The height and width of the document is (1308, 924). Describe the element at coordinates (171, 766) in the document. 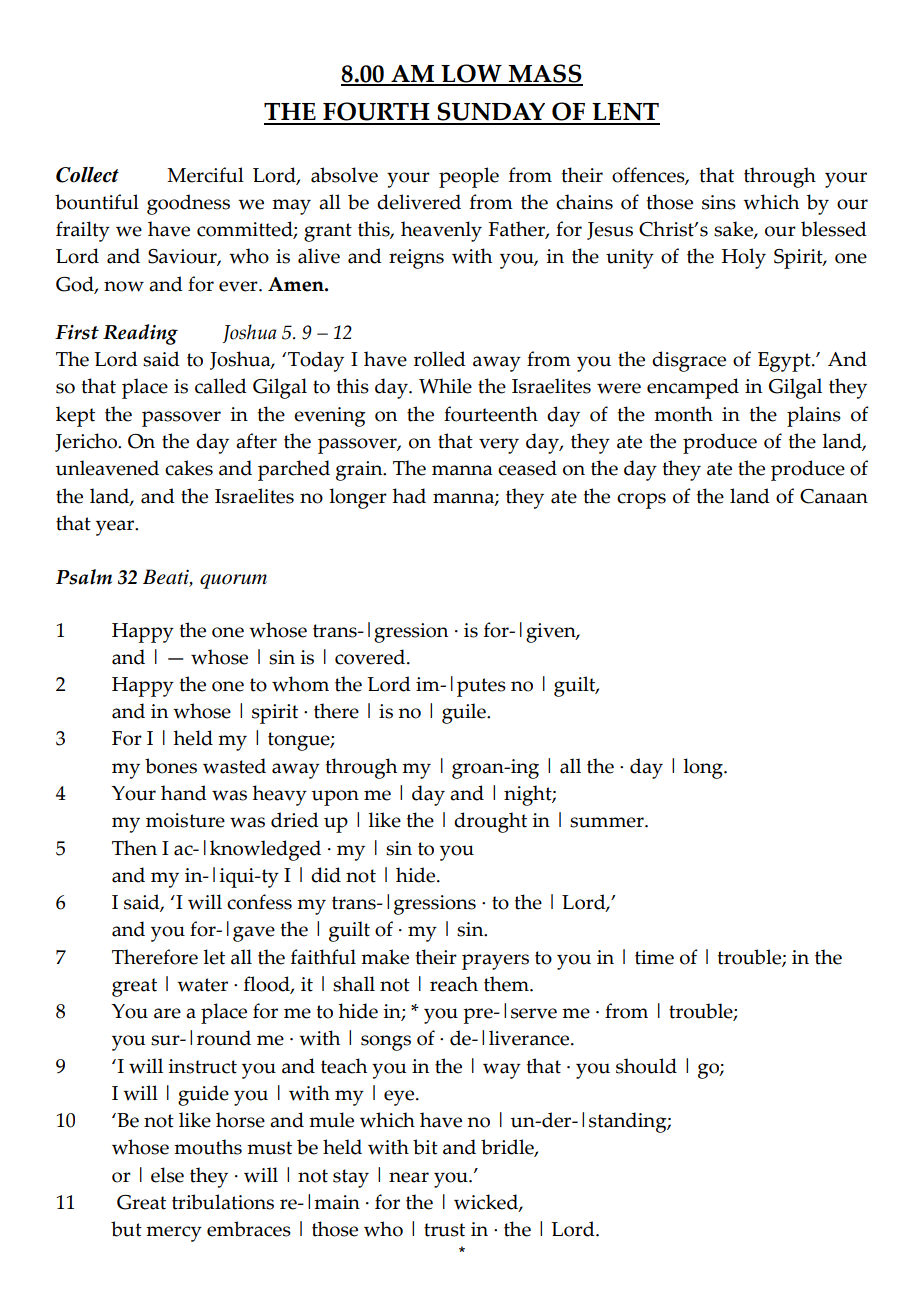

I see `bones` at that location.
